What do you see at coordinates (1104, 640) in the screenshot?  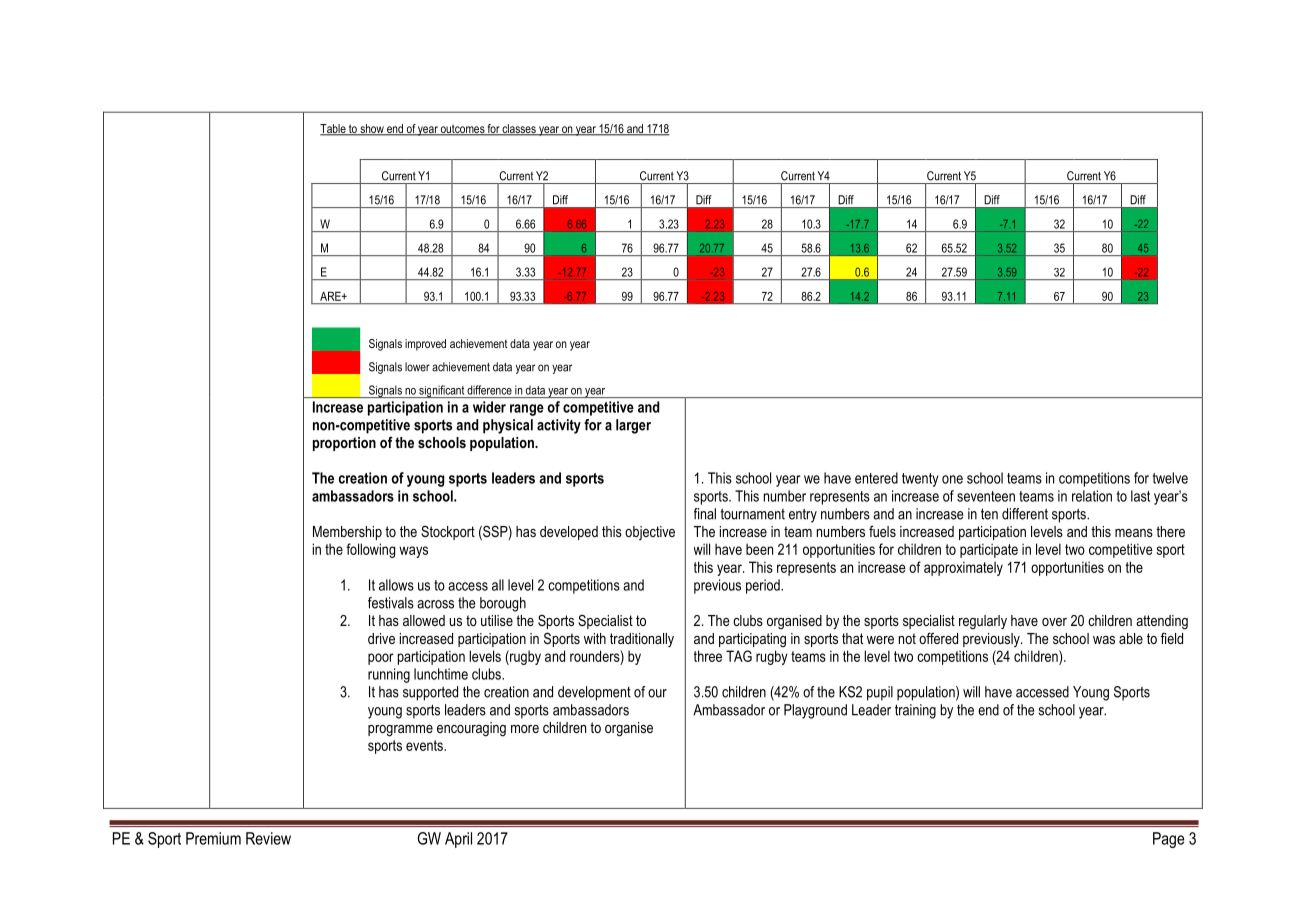 I see `was` at bounding box center [1104, 640].
